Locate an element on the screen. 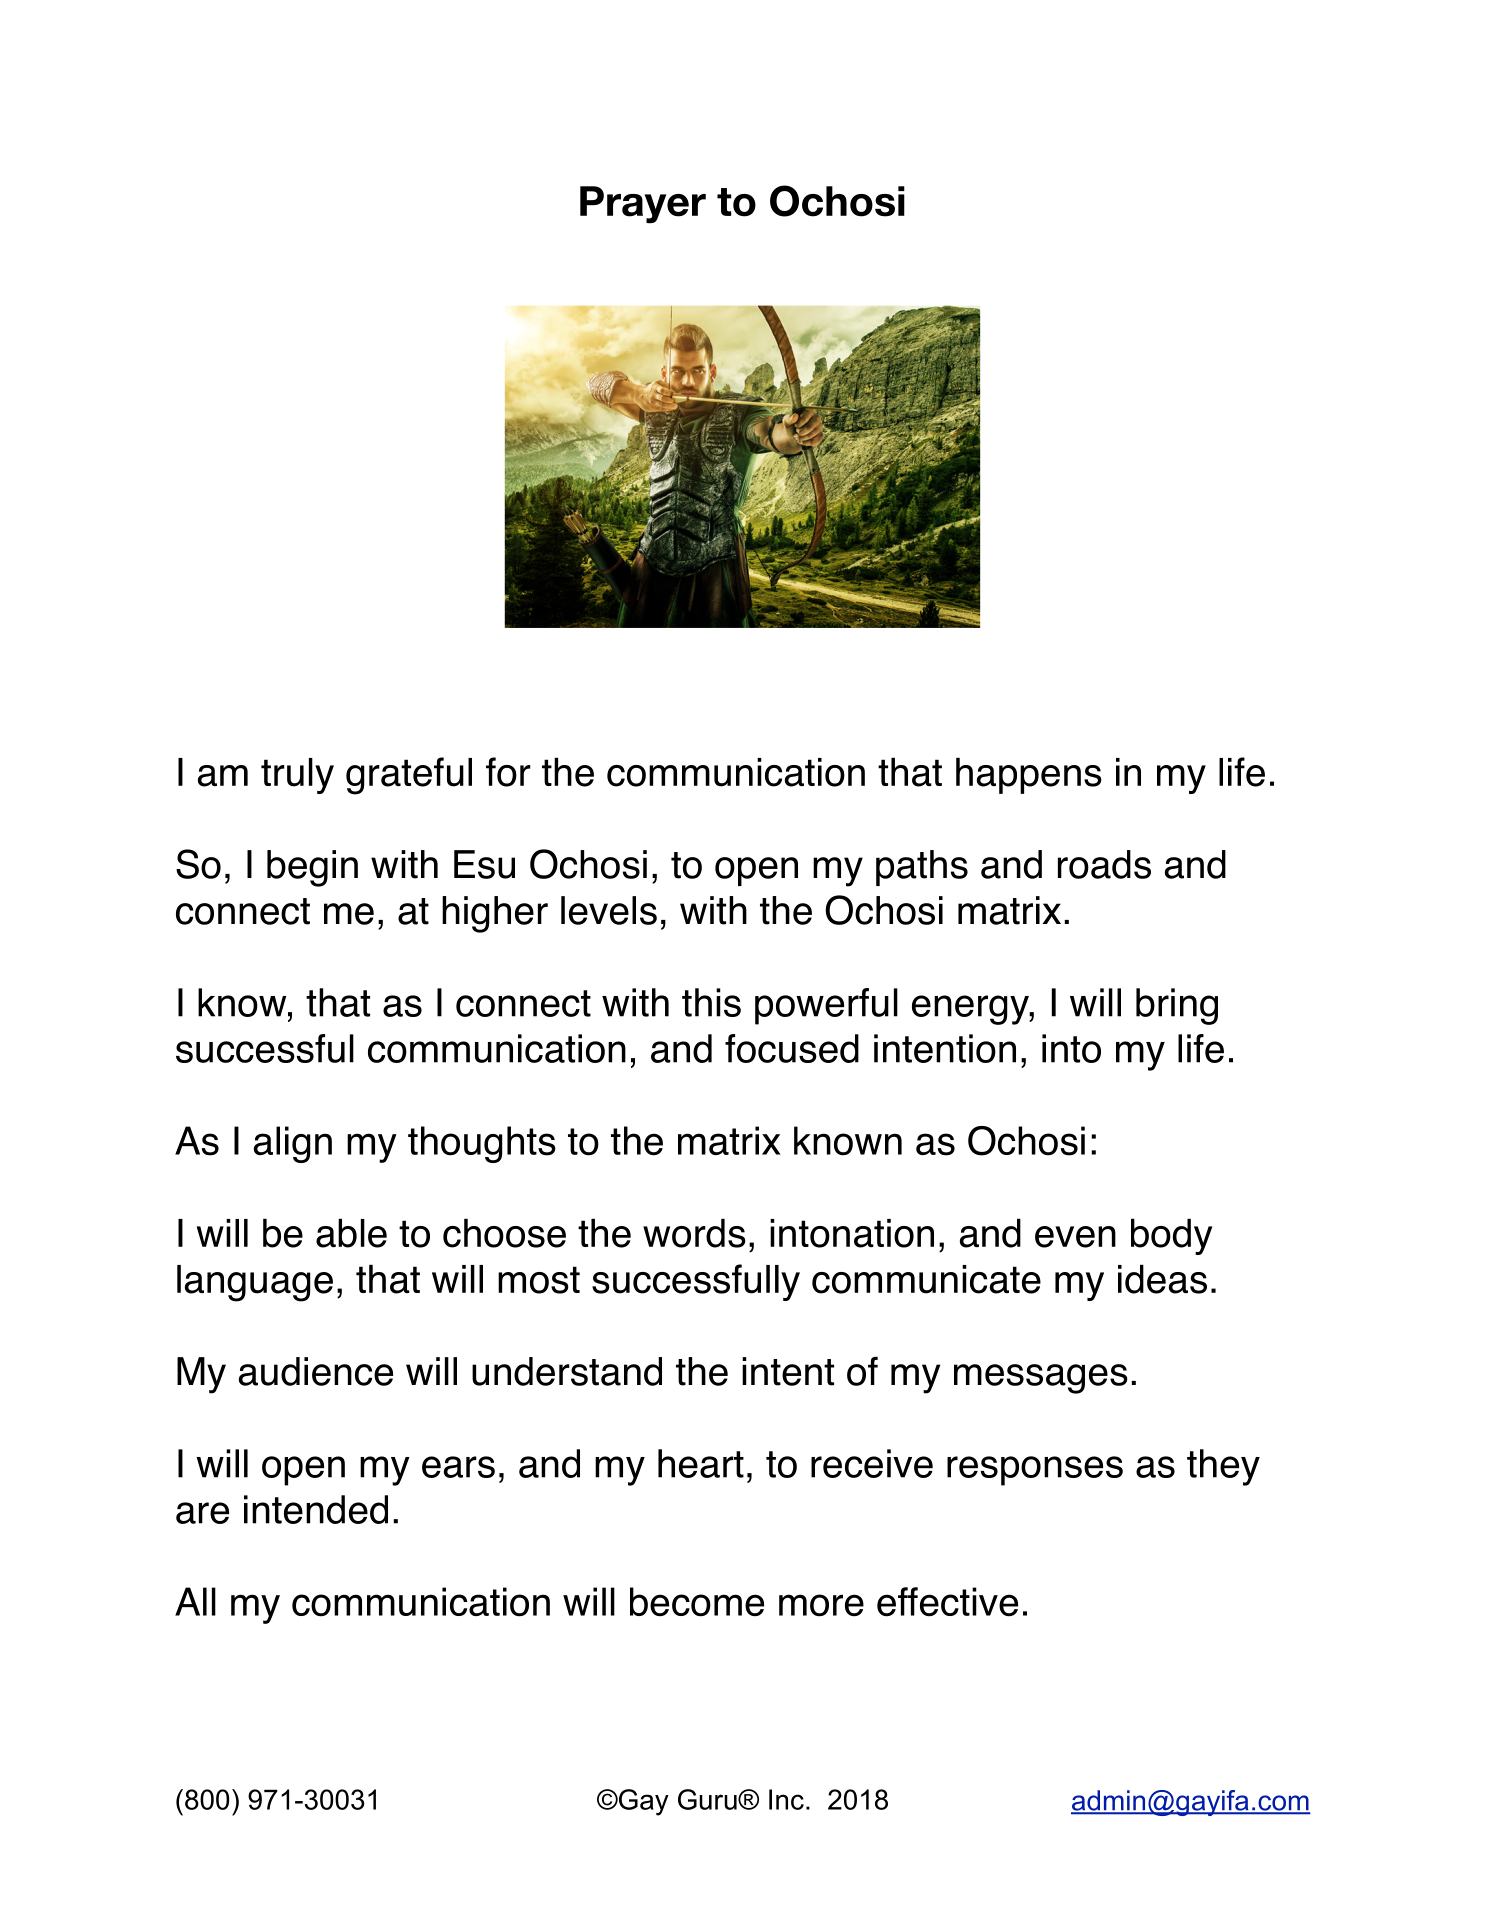  able is located at coordinates (351, 1233).
